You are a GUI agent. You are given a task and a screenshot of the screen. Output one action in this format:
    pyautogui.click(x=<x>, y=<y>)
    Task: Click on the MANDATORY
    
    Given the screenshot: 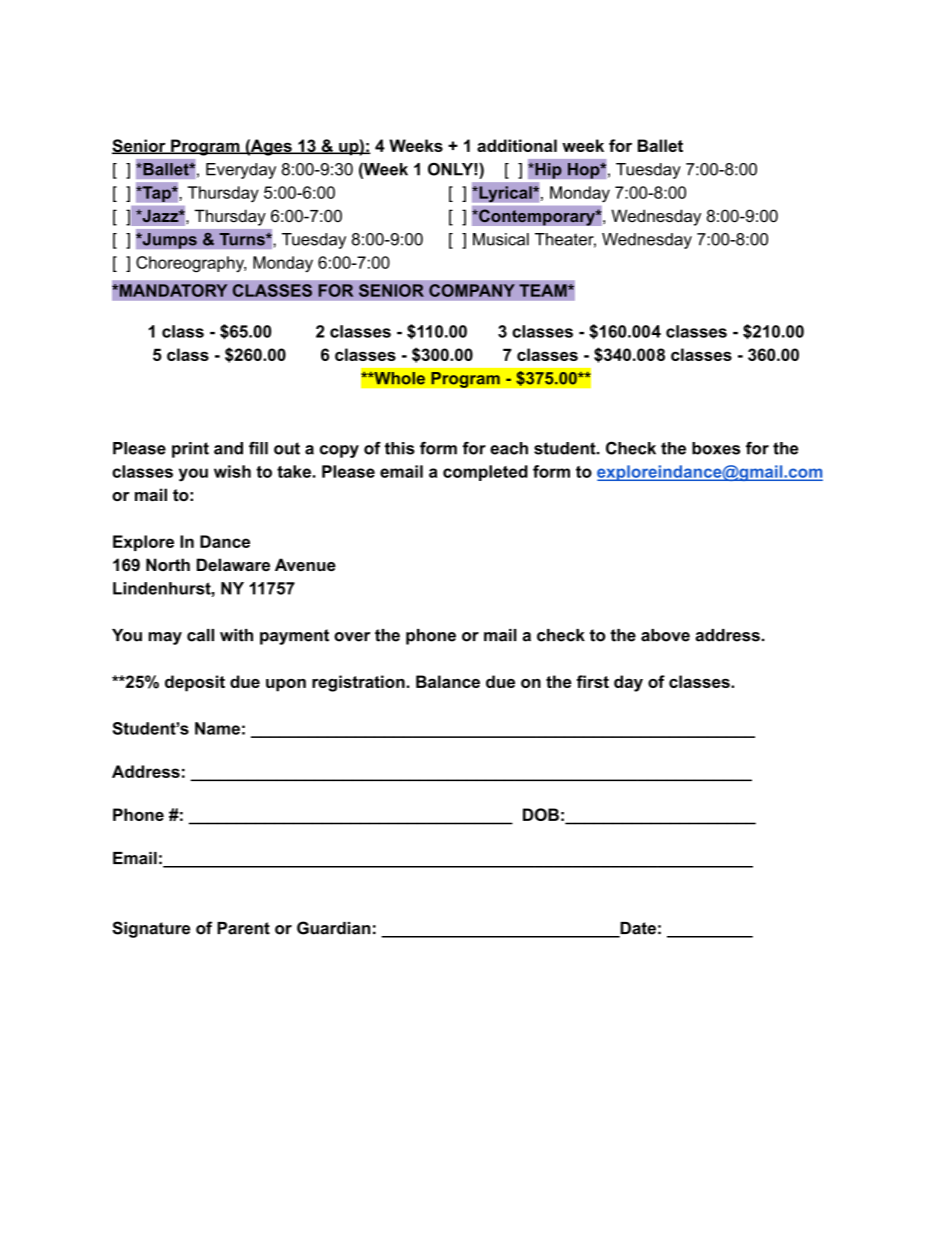 What is the action you would take?
    pyautogui.click(x=172, y=290)
